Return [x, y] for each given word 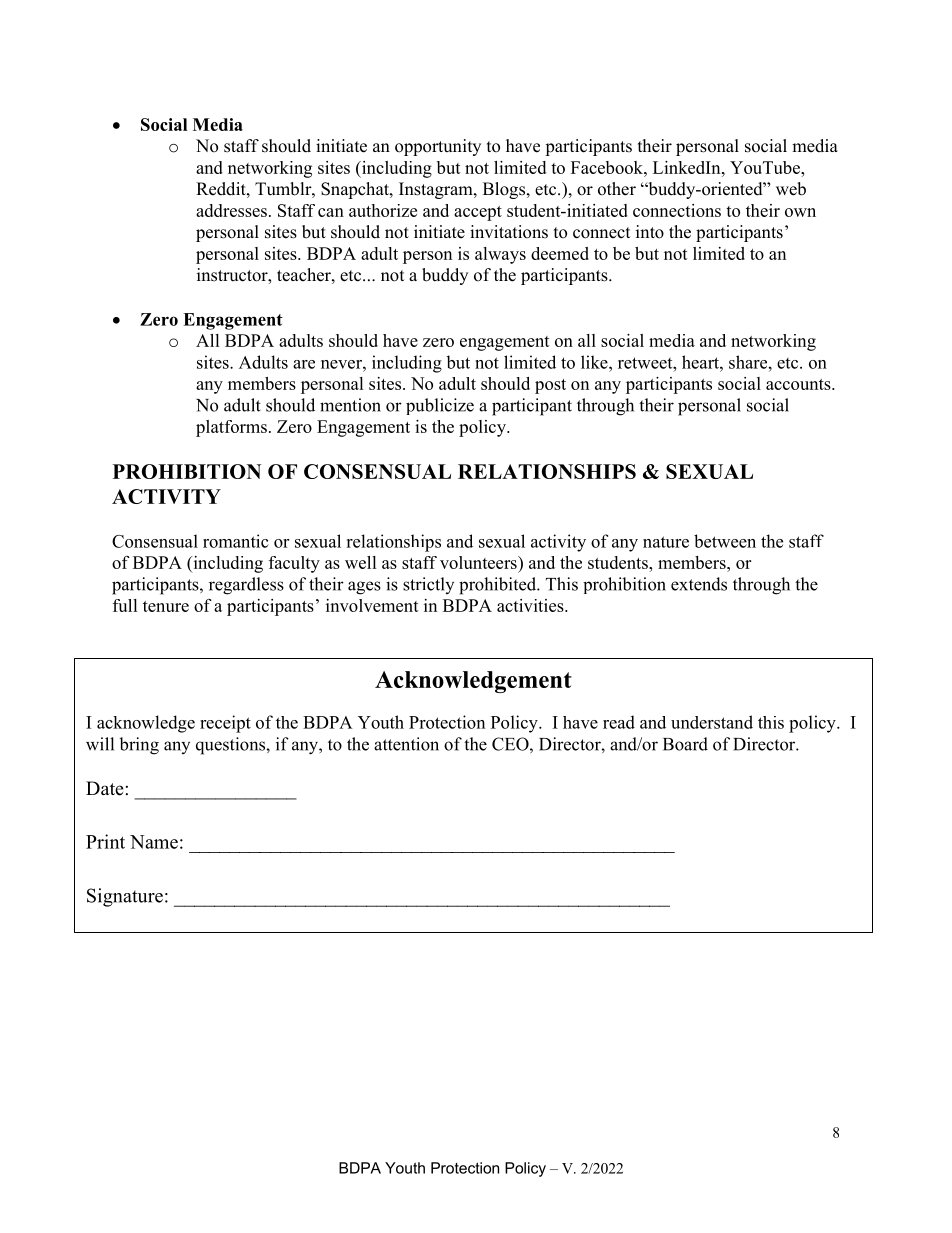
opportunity [438, 147]
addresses [231, 210]
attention [406, 744]
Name [154, 842]
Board [685, 744]
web [791, 189]
